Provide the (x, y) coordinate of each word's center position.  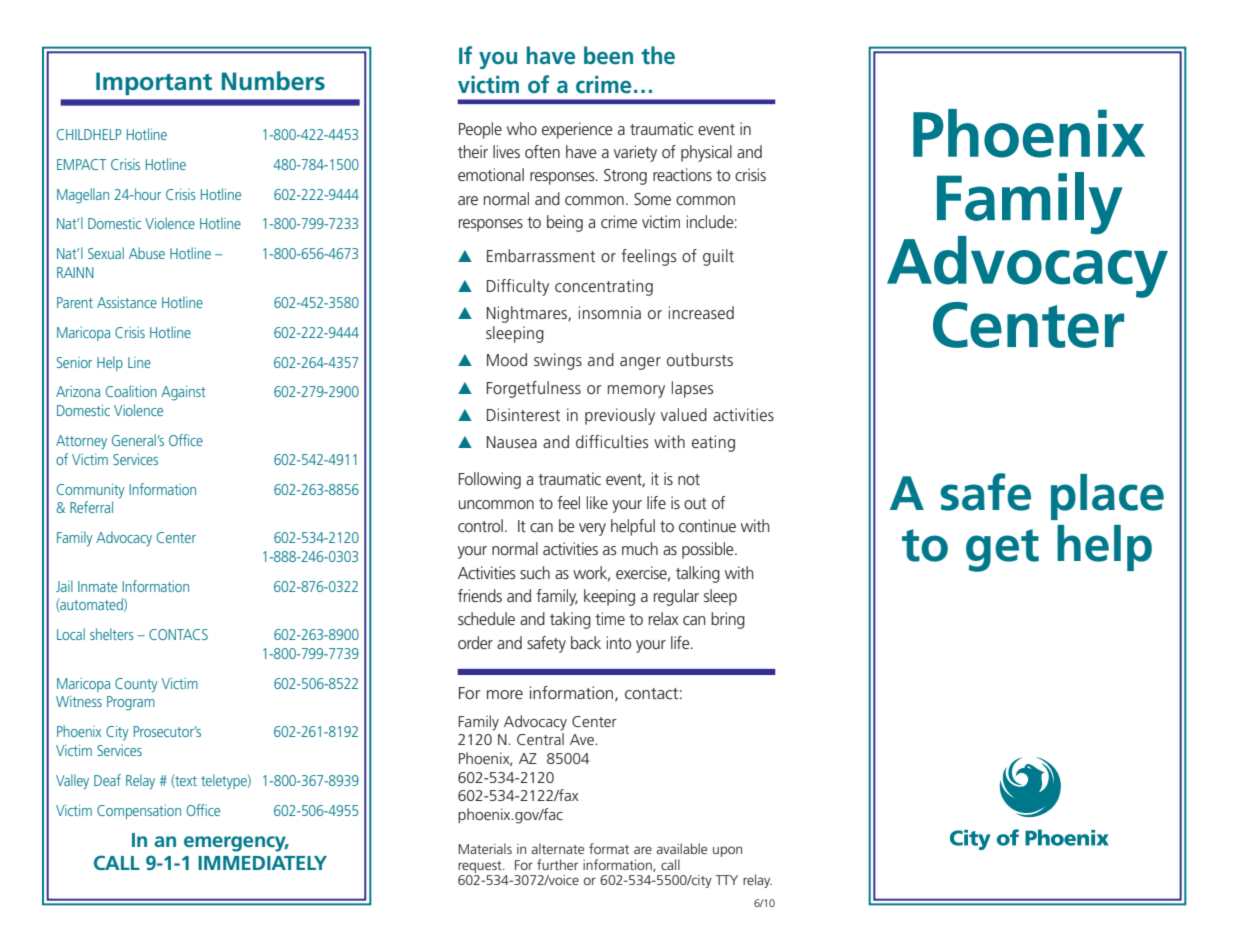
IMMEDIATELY (262, 863)
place (1107, 497)
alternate (558, 848)
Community (91, 491)
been (608, 55)
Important (154, 83)
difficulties (612, 441)
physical (706, 153)
